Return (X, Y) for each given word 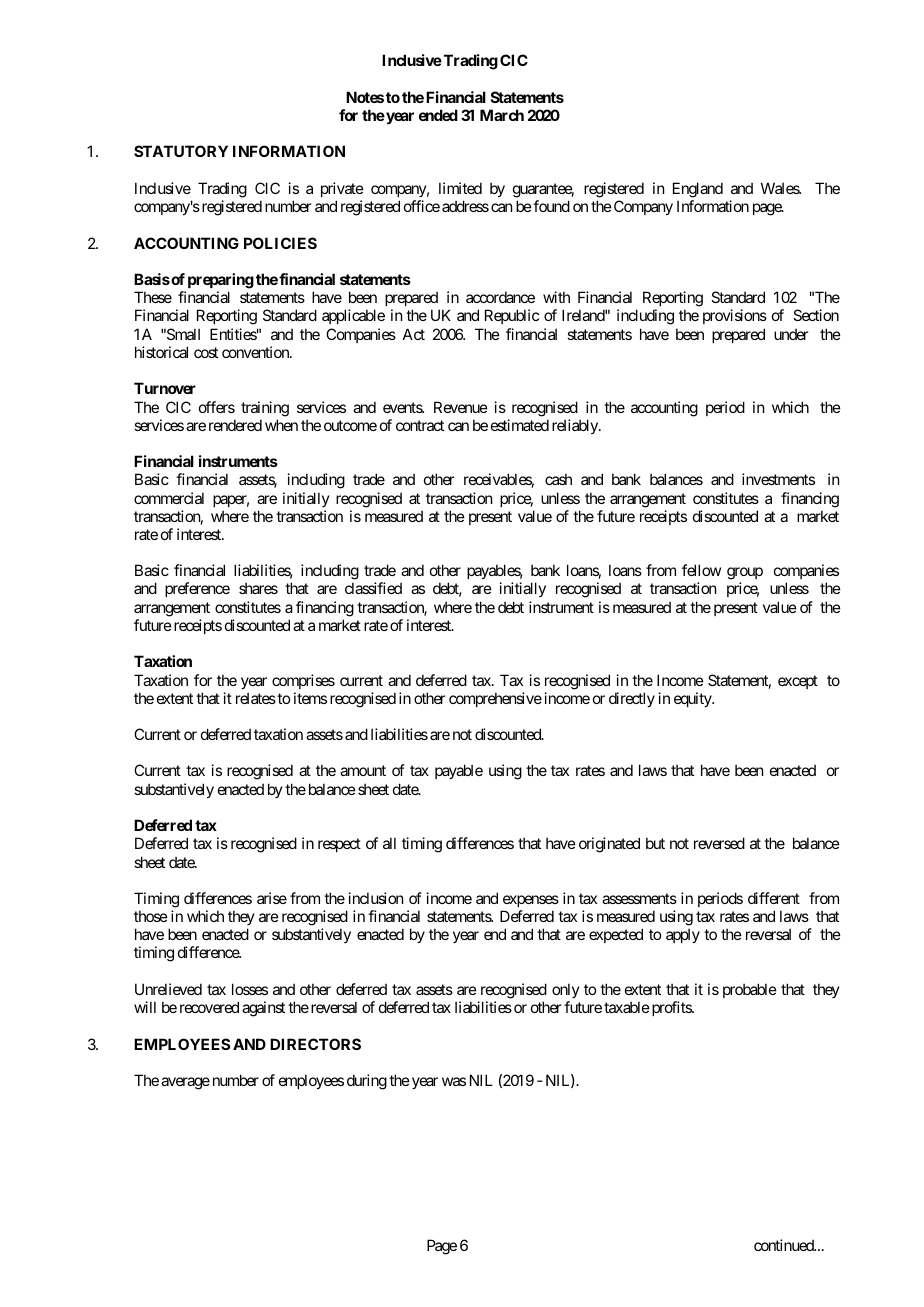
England (698, 190)
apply (683, 935)
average (185, 1083)
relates (256, 698)
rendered (235, 425)
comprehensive (495, 699)
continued (785, 1245)
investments (778, 479)
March (502, 115)
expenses (531, 901)
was (454, 1081)
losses (250, 989)
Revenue (461, 407)
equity (693, 699)
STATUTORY (181, 151)
